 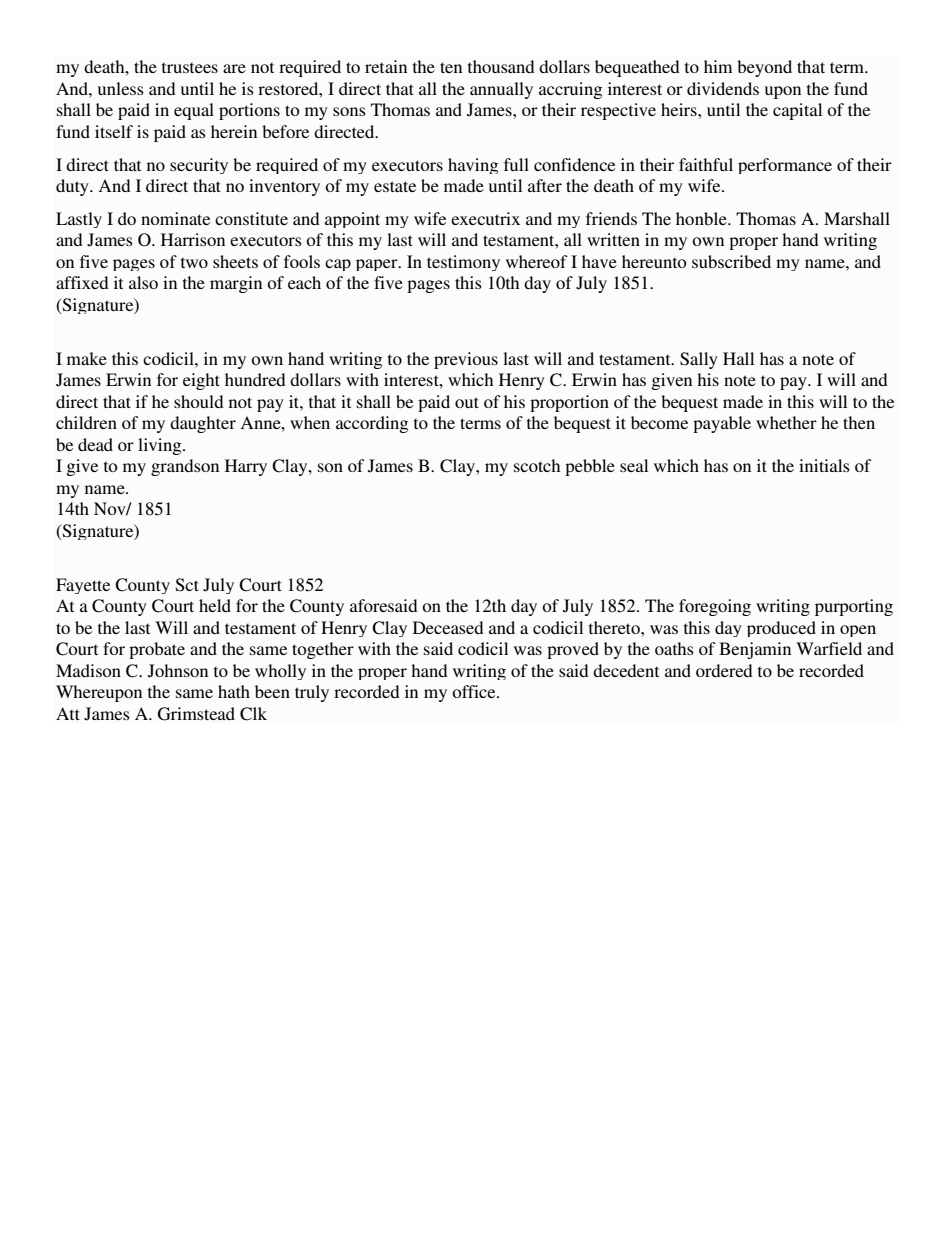 I want to click on dividends, so click(x=723, y=88).
